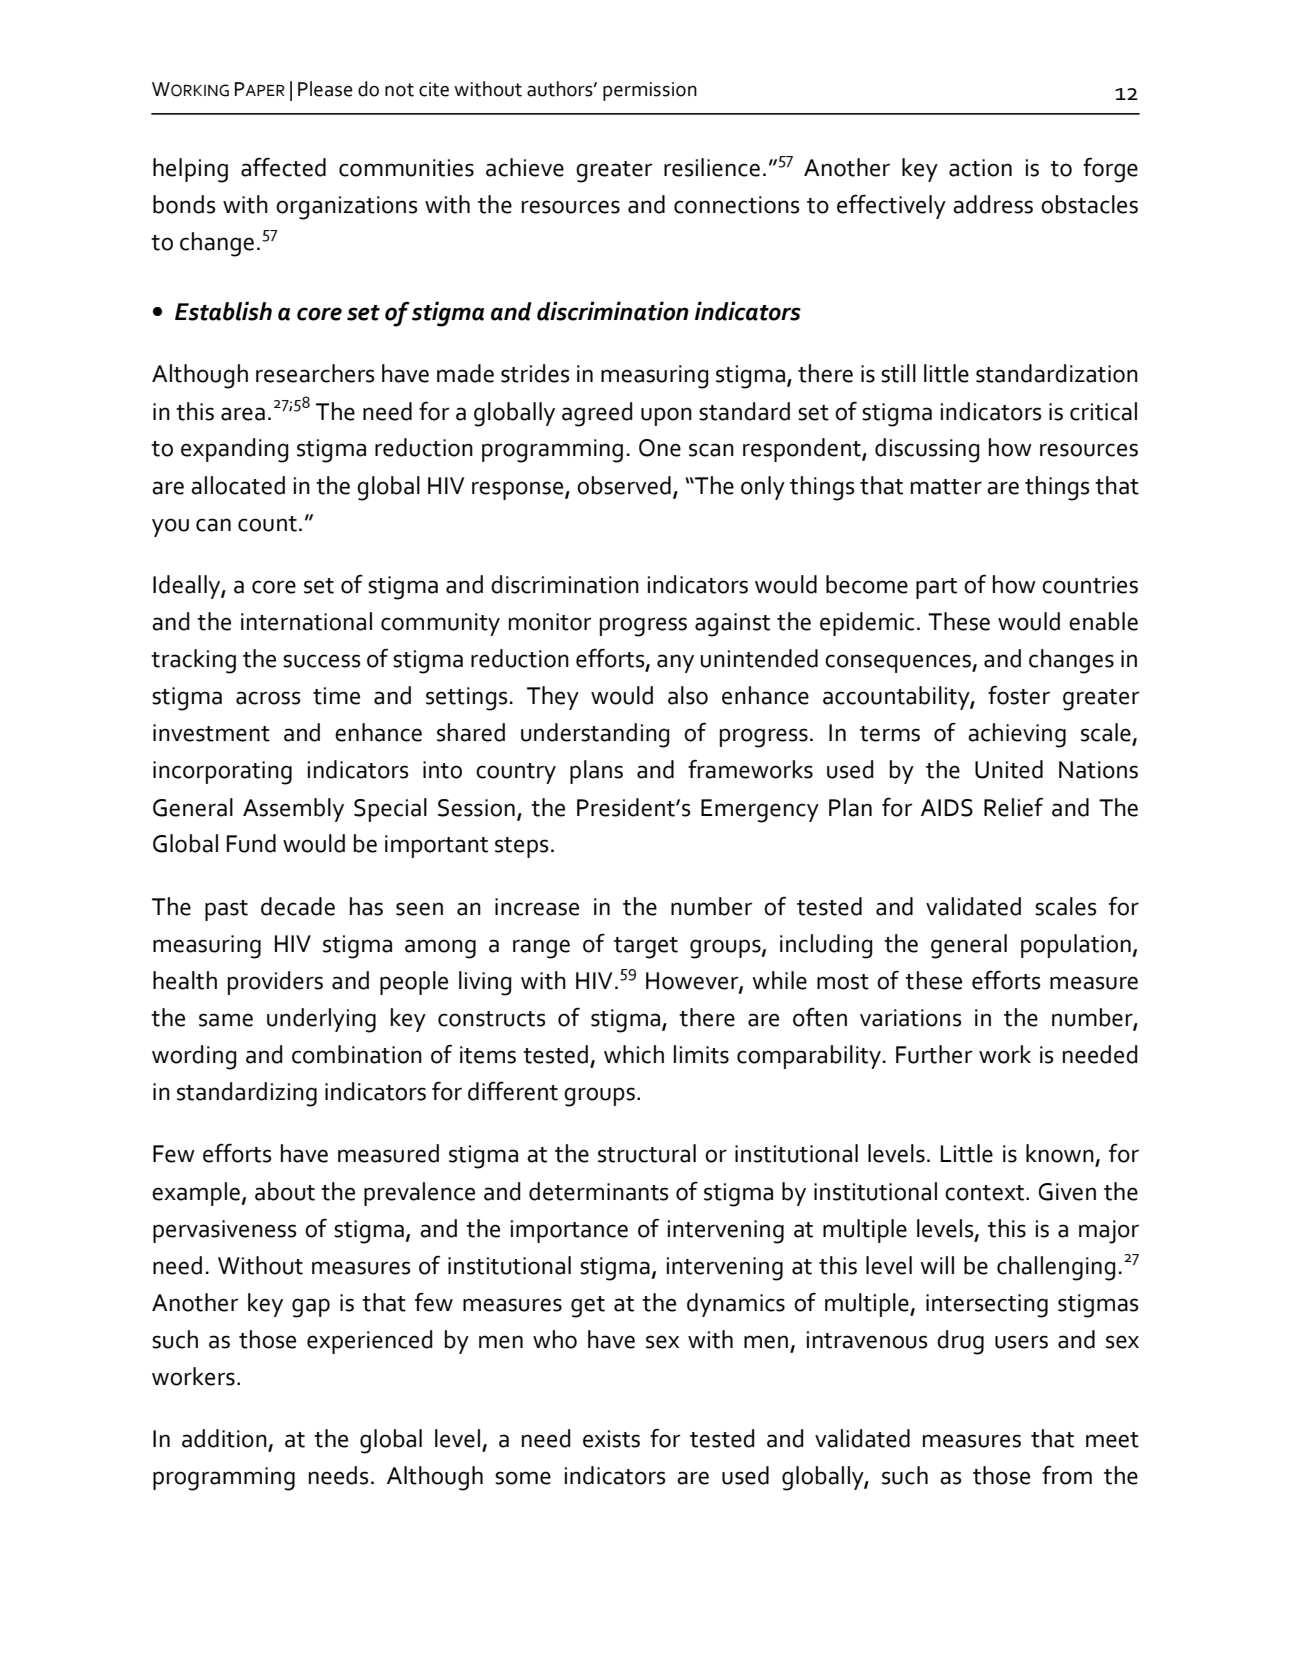 The height and width of the document is (1670, 1291). I want to click on exists, so click(611, 1439).
